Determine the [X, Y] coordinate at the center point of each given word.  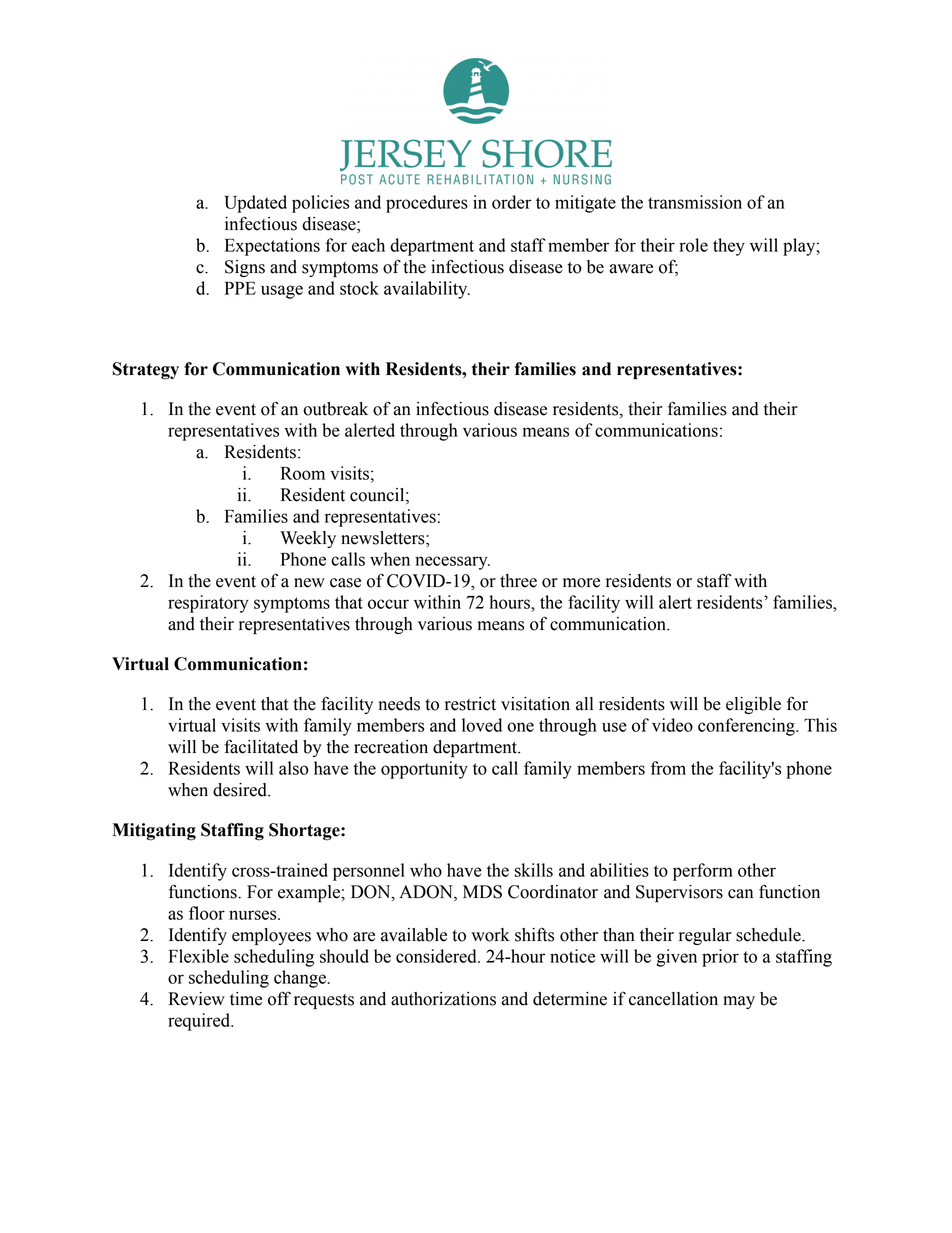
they [729, 247]
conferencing [747, 727]
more [581, 583]
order [511, 202]
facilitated [261, 746]
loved [482, 725]
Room [303, 473]
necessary [452, 563]
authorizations [443, 999]
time [246, 999]
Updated [255, 204]
